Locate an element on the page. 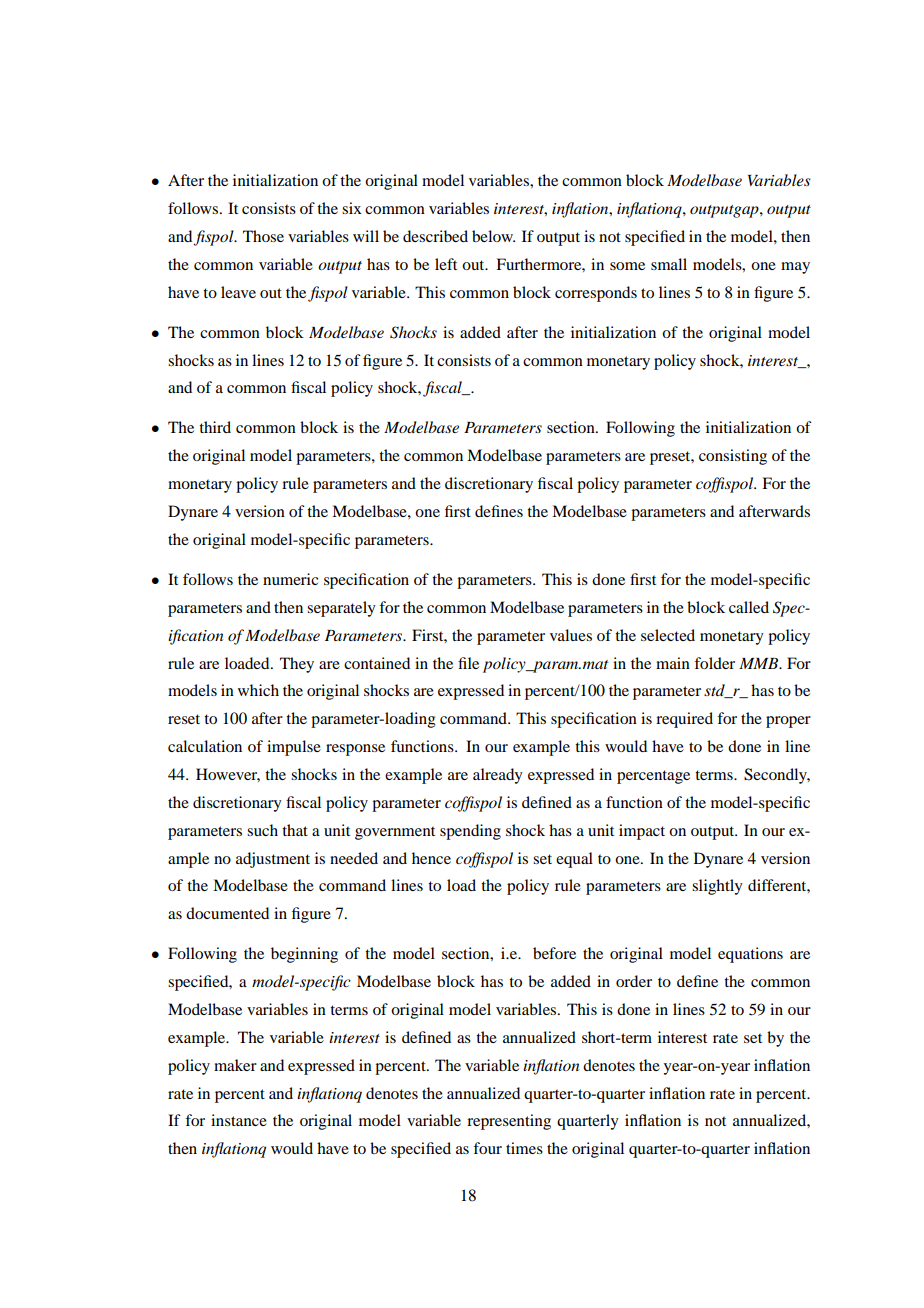  slightly is located at coordinates (717, 887).
